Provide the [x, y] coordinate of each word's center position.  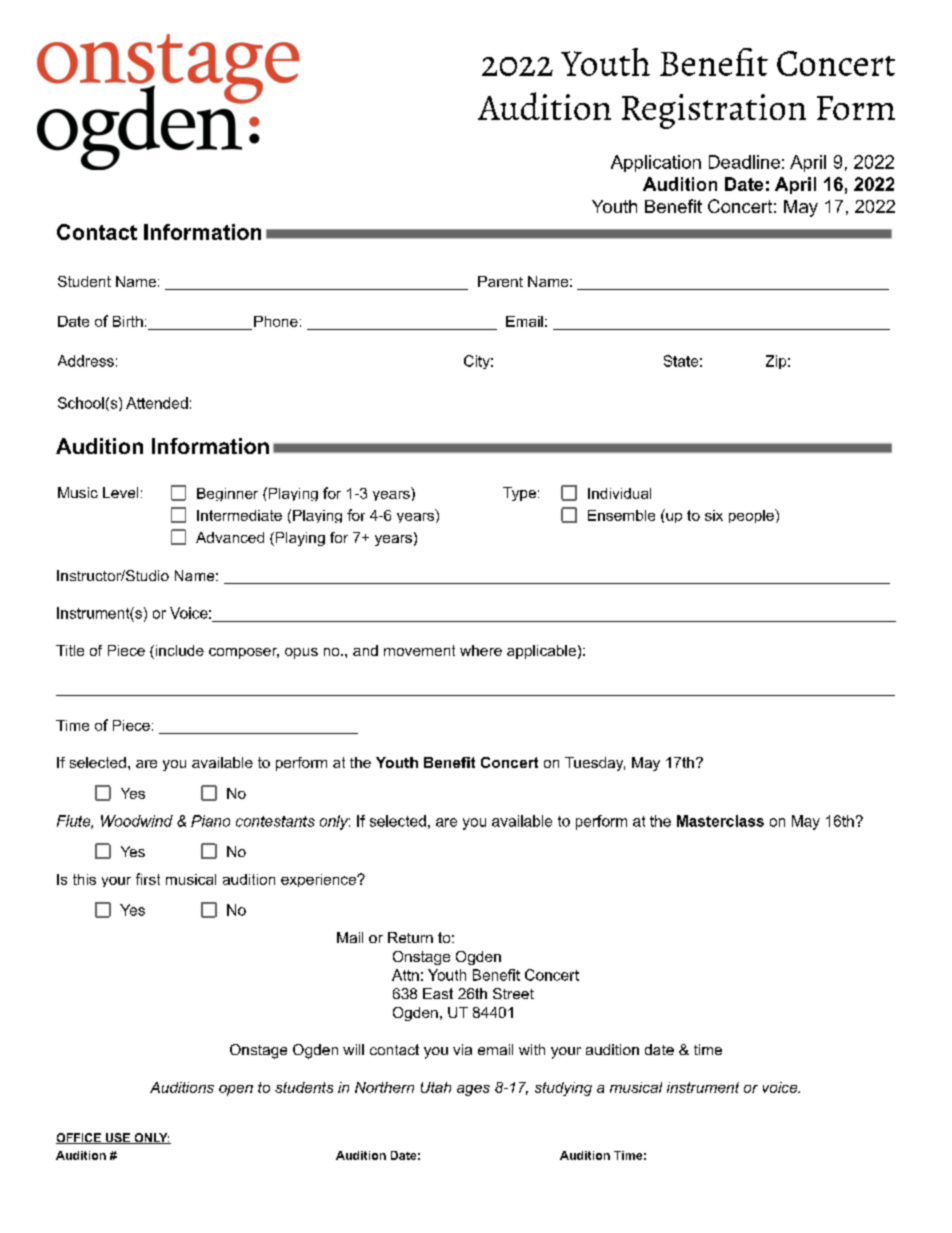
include [178, 652]
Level [120, 492]
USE [117, 1138]
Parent [500, 281]
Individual [619, 493]
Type [519, 494]
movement [419, 650]
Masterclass [720, 821]
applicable [541, 652]
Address [86, 361]
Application [656, 163]
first [148, 879]
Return [410, 937]
